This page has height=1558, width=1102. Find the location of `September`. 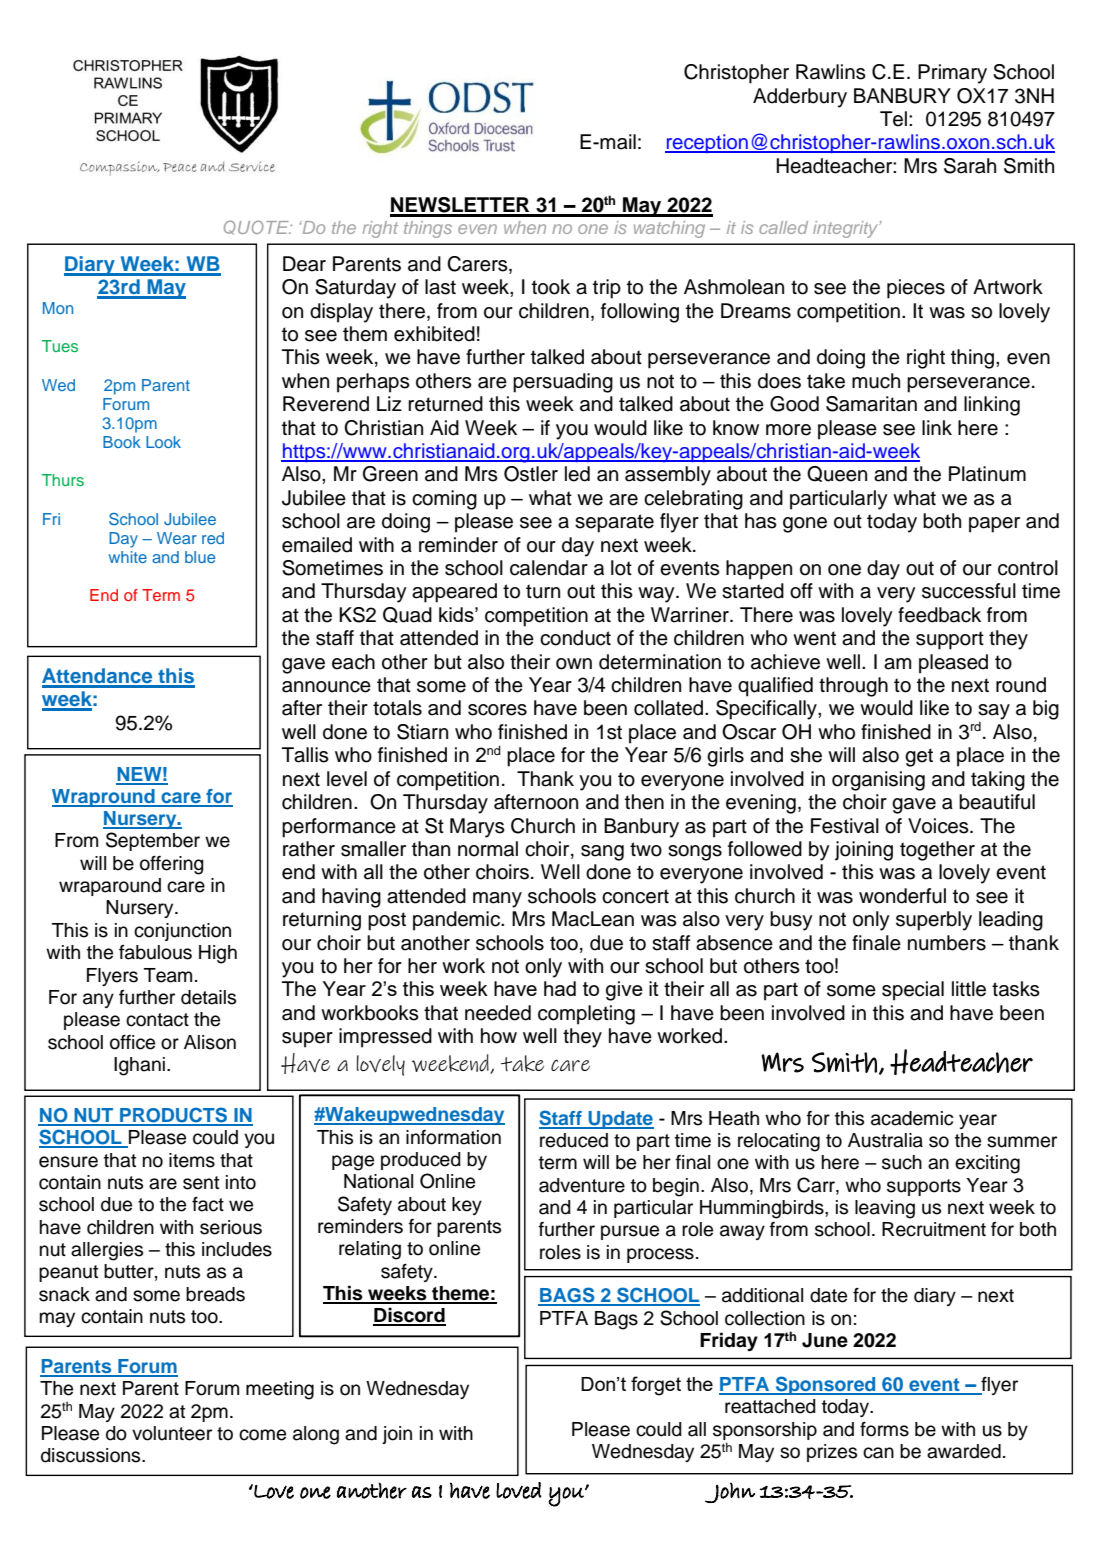

September is located at coordinates (153, 841).
